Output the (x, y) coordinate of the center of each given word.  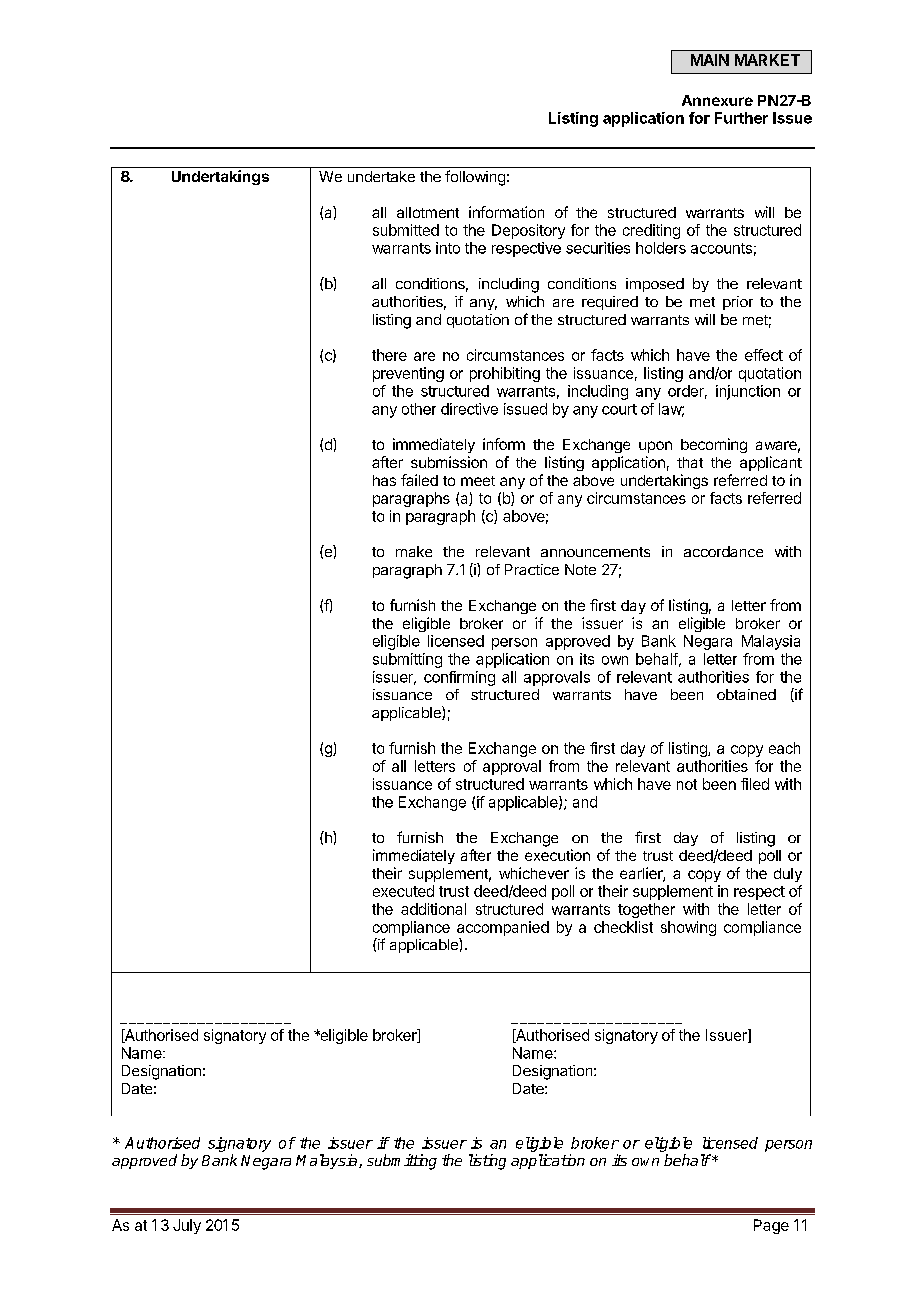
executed (403, 891)
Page (771, 1226)
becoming (714, 445)
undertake (381, 176)
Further (741, 118)
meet (478, 481)
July (187, 1226)
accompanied (503, 928)
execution (557, 855)
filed (755, 784)
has (384, 480)
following (475, 178)
